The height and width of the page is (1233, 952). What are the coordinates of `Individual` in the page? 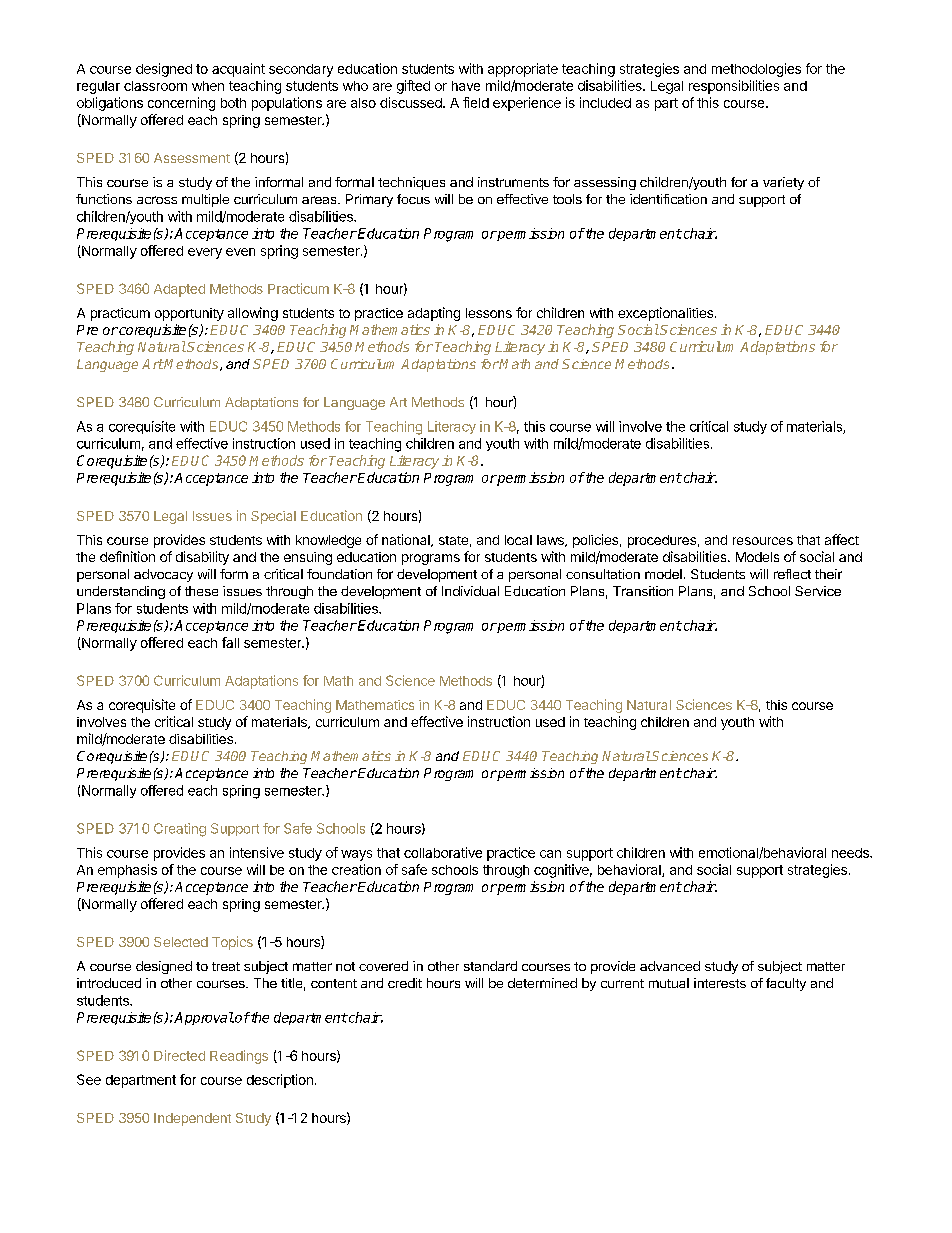 It's located at (470, 591).
